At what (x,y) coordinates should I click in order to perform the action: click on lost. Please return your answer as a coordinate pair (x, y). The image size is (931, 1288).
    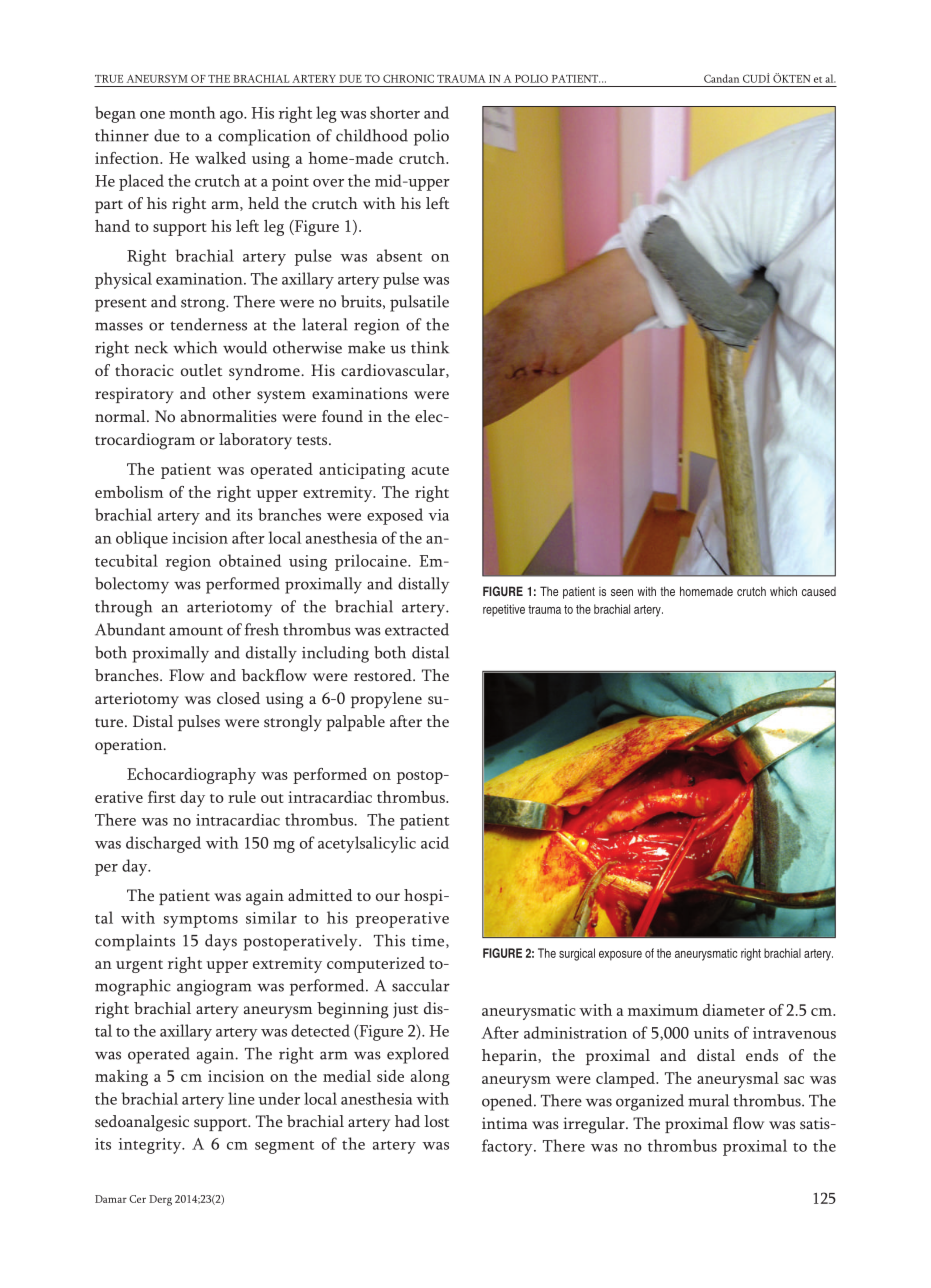
    Looking at the image, I should click on (436, 1121).
